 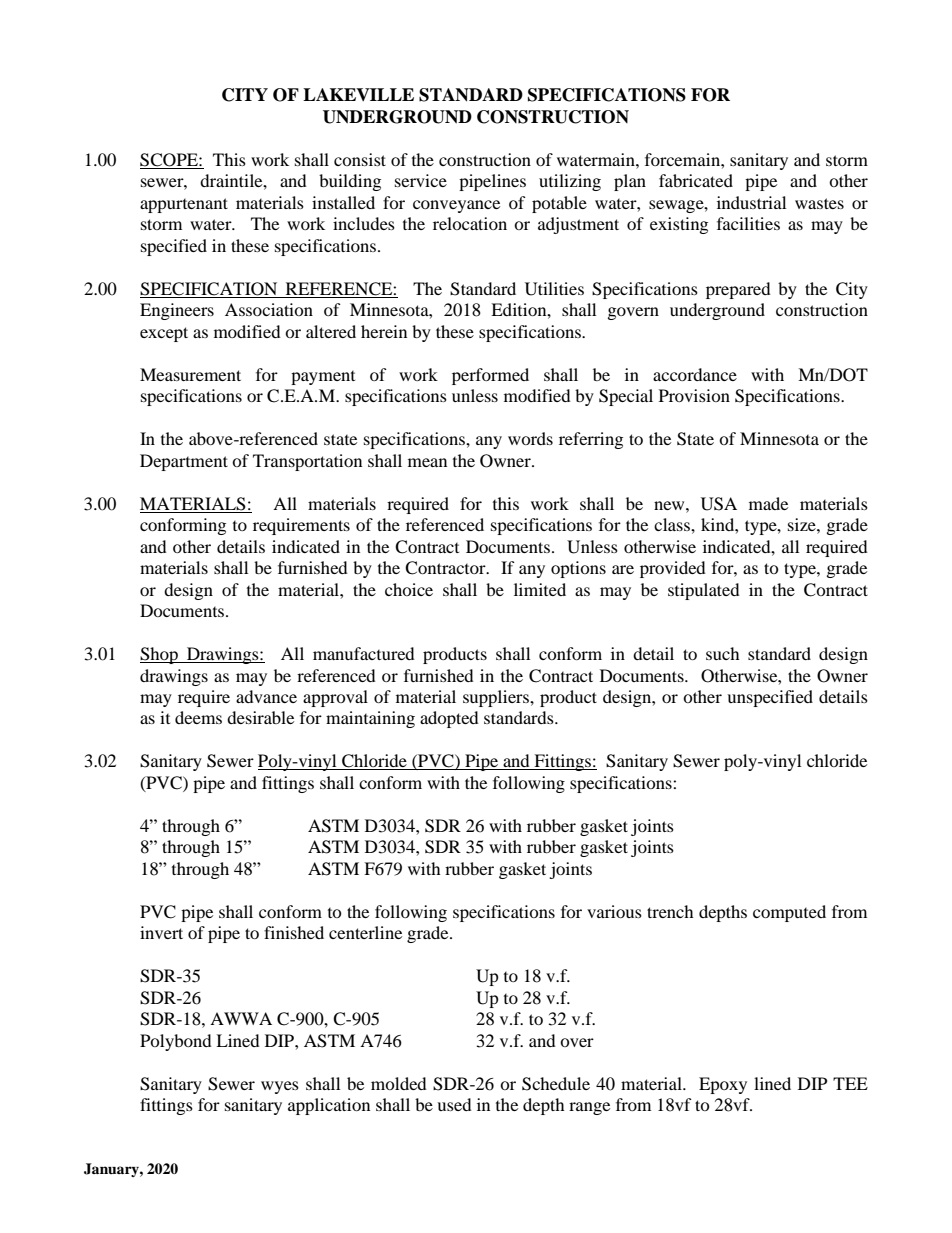 What do you see at coordinates (184, 205) in the screenshot?
I see `appurtenant` at bounding box center [184, 205].
